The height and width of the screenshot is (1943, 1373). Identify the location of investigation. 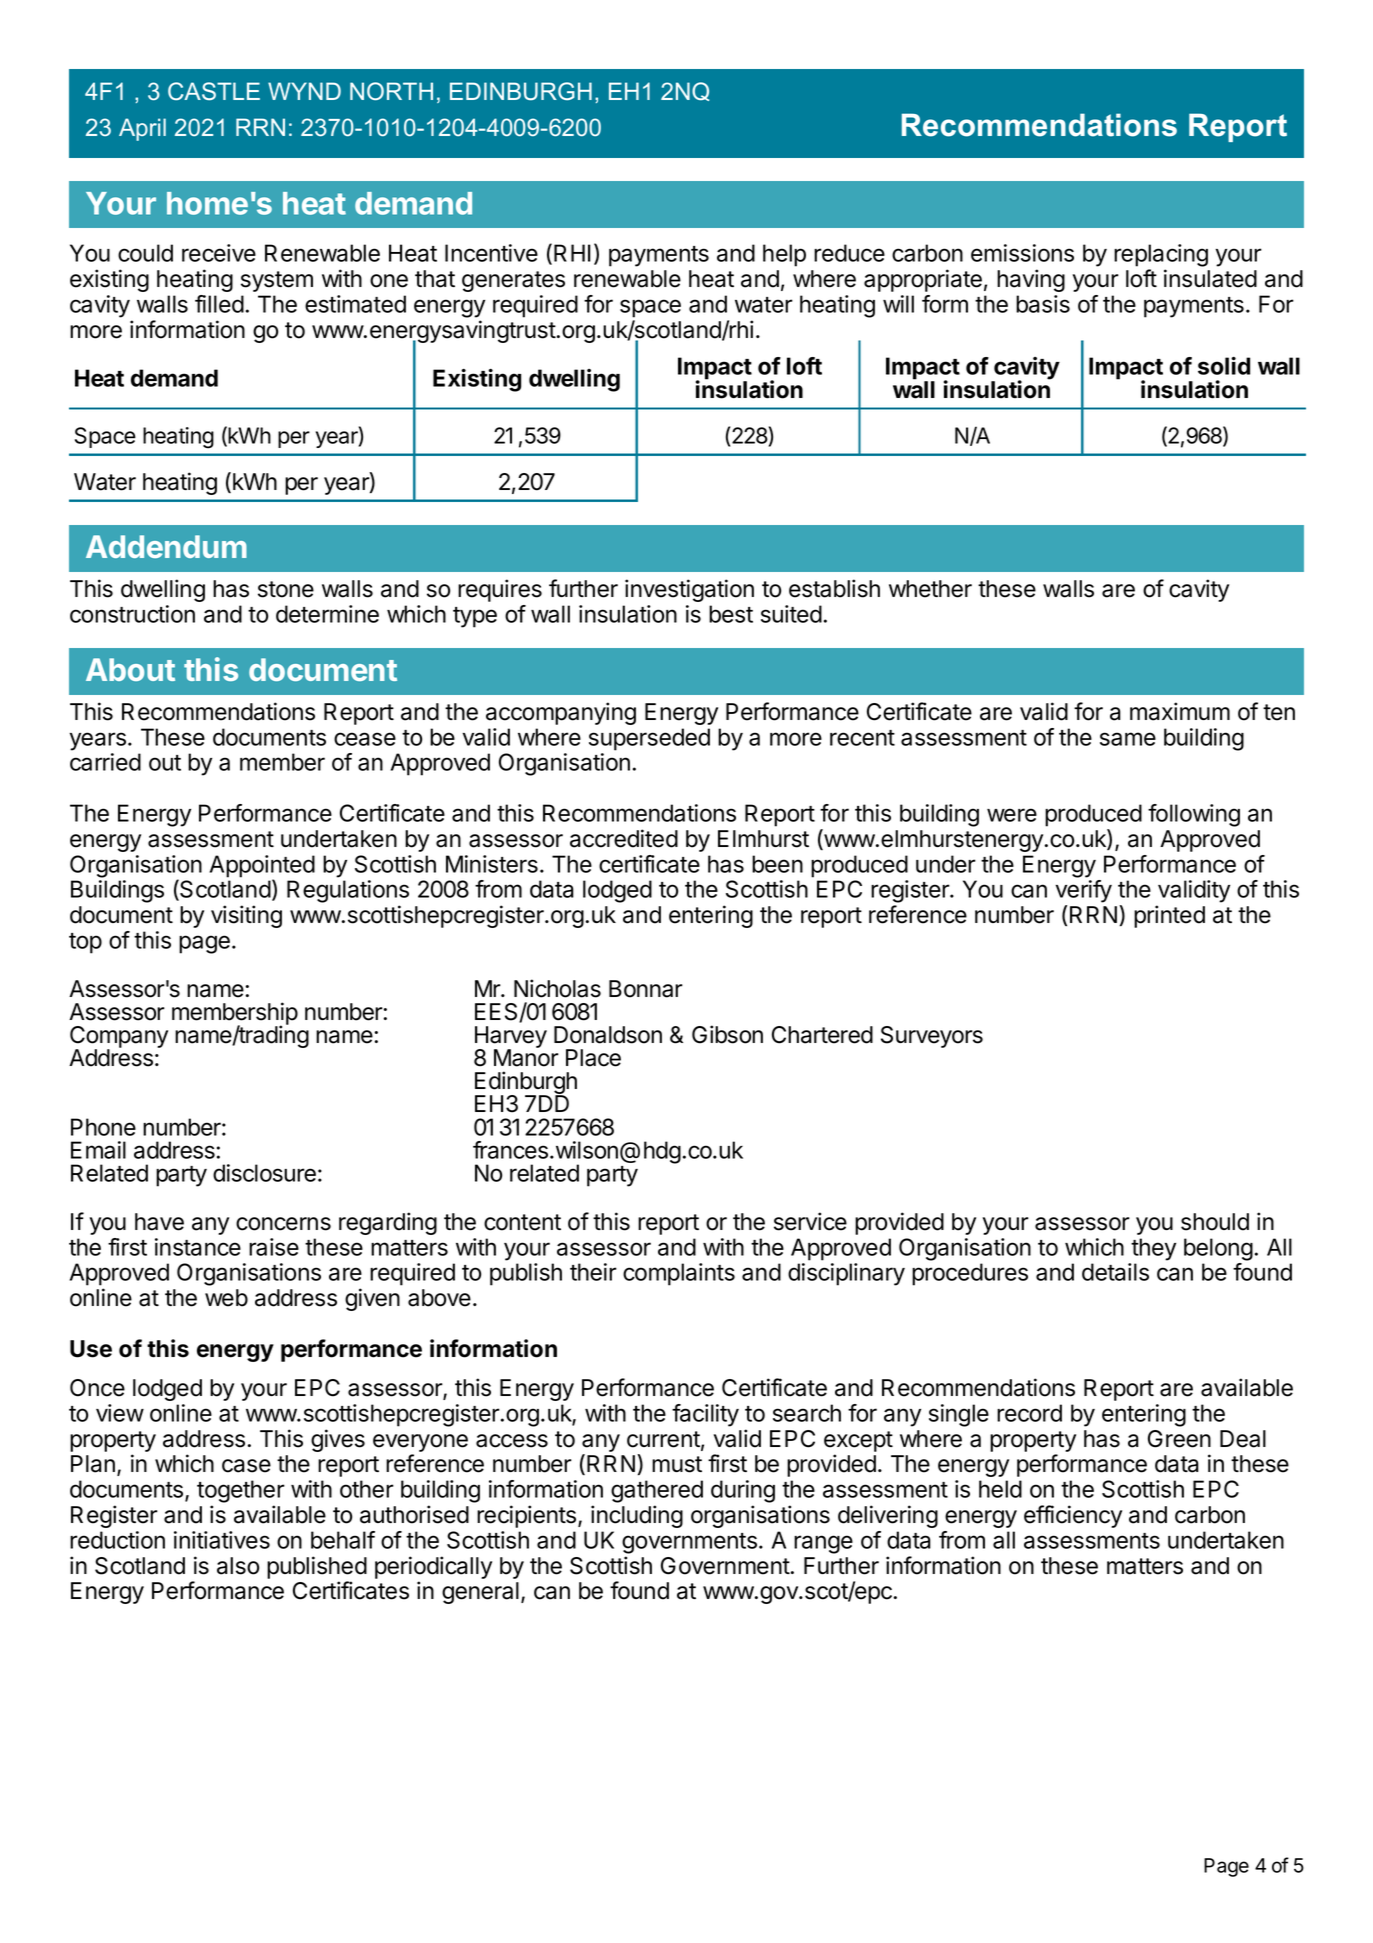
(689, 590).
